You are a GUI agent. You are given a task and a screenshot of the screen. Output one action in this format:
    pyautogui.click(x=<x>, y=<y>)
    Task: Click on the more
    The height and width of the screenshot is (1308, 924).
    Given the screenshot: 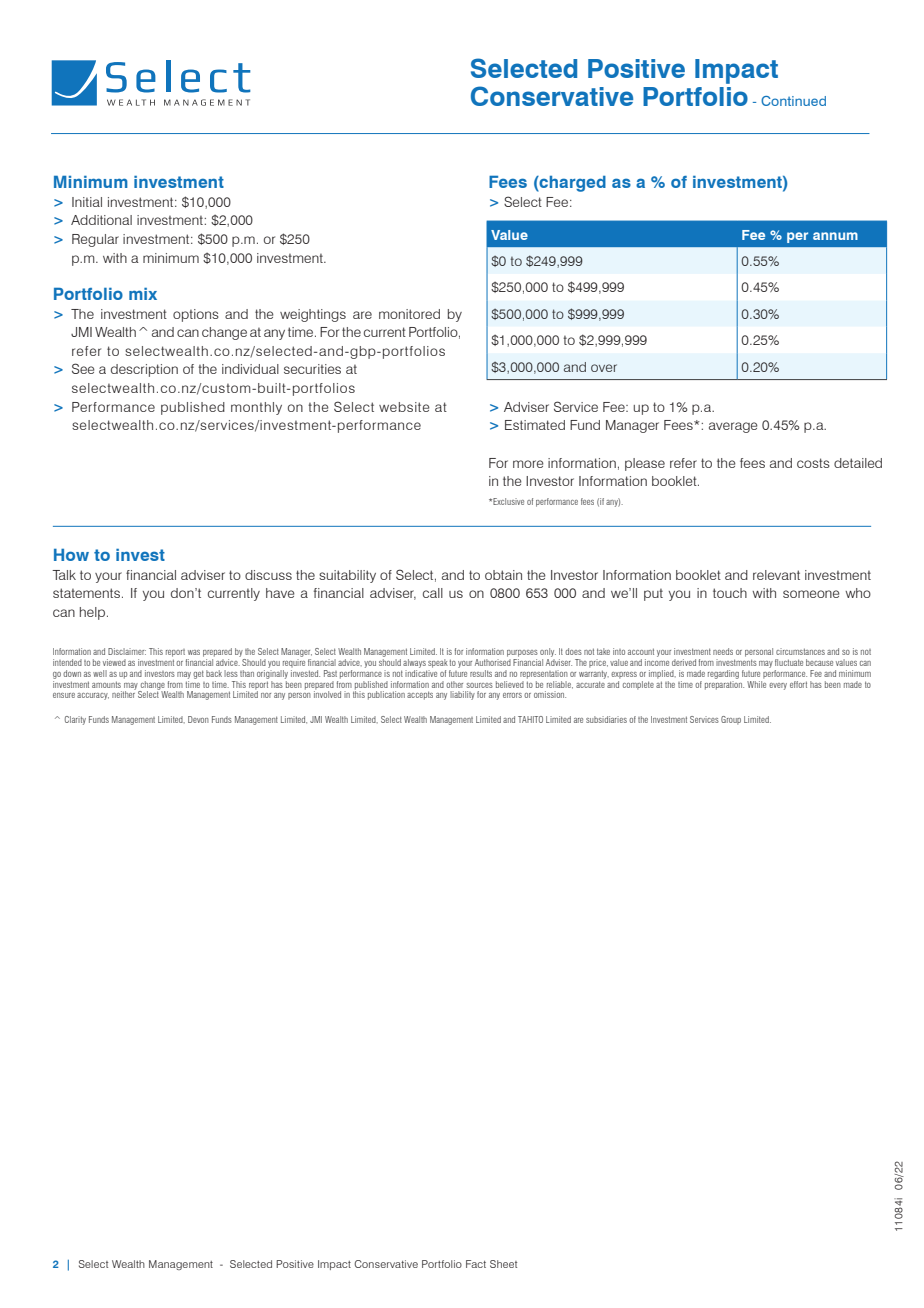 What is the action you would take?
    pyautogui.click(x=528, y=464)
